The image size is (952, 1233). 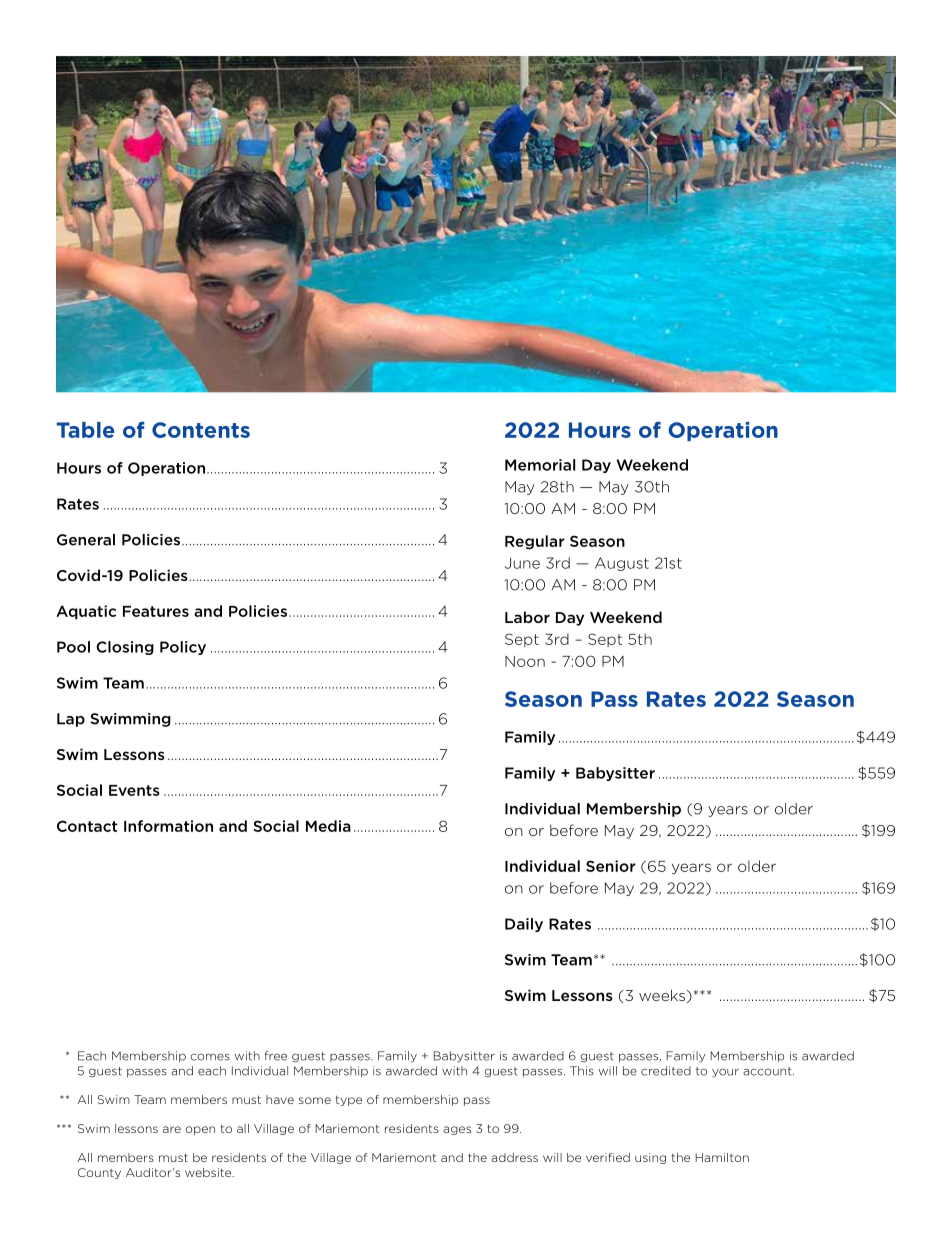 I want to click on using, so click(x=650, y=1158).
